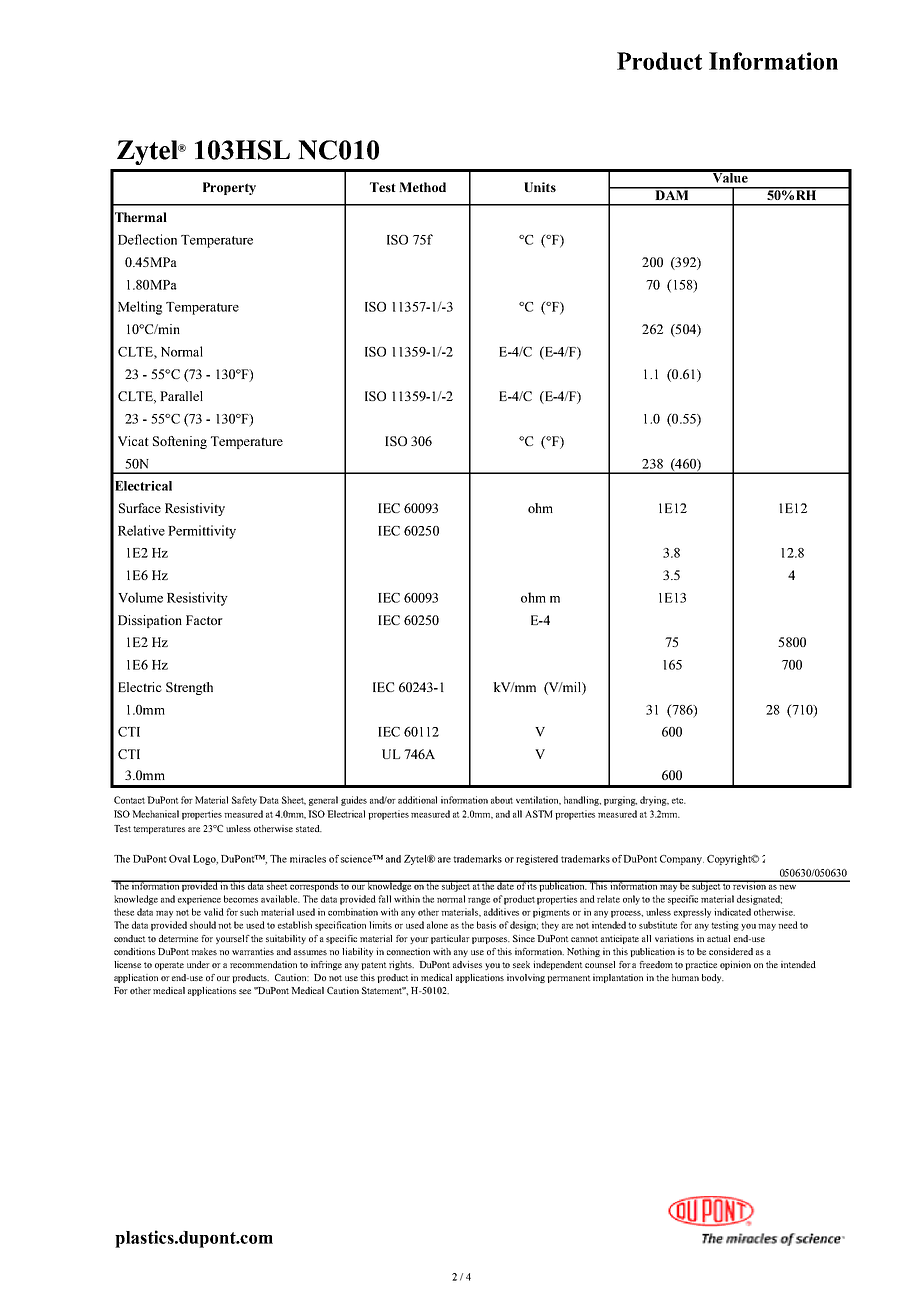 The height and width of the screenshot is (1308, 924). Describe the element at coordinates (204, 951) in the screenshot. I see `makes` at that location.
